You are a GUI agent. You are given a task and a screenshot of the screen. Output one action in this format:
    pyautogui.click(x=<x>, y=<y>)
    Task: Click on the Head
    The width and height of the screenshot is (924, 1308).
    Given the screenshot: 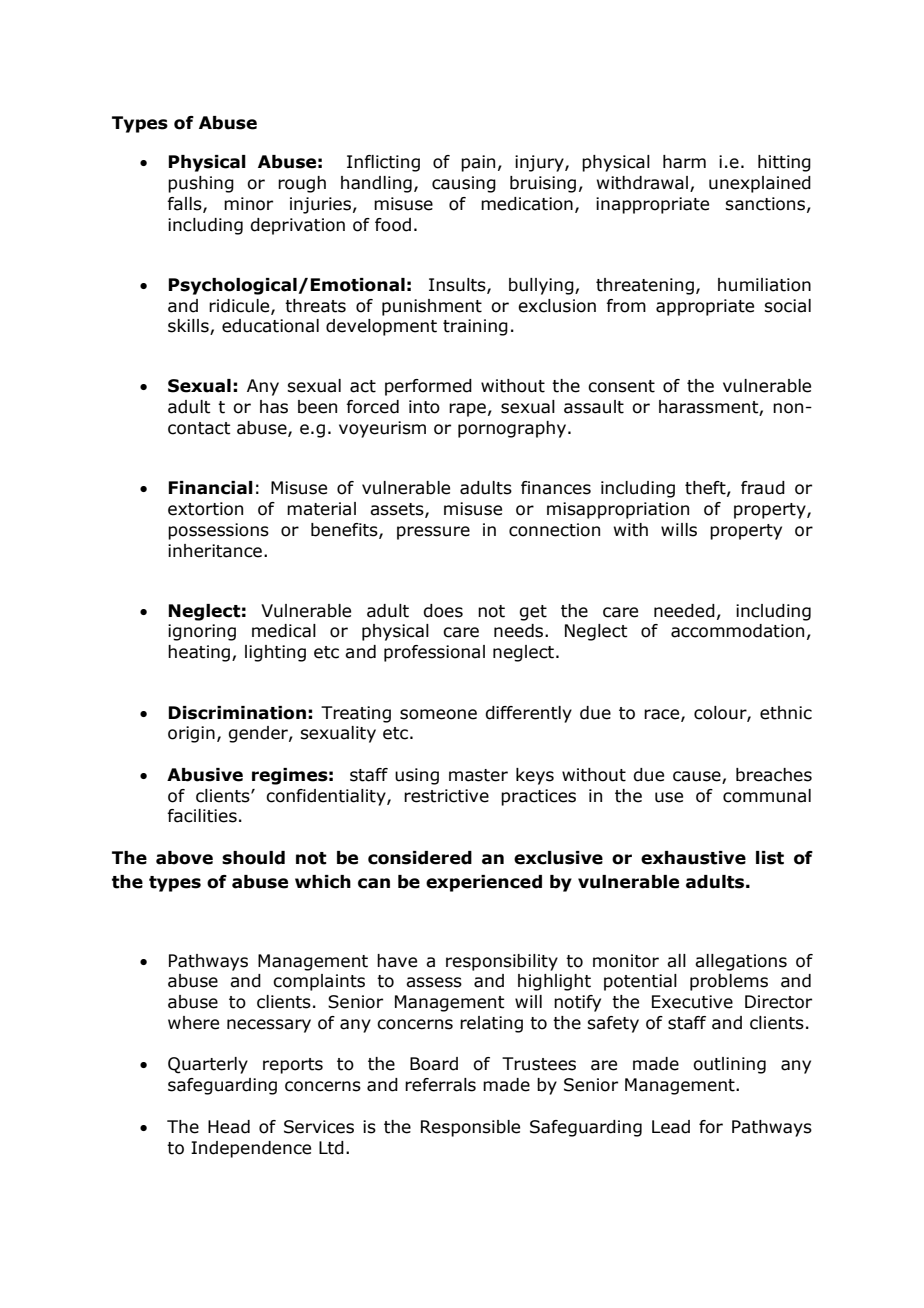 What is the action you would take?
    pyautogui.click(x=229, y=1127)
